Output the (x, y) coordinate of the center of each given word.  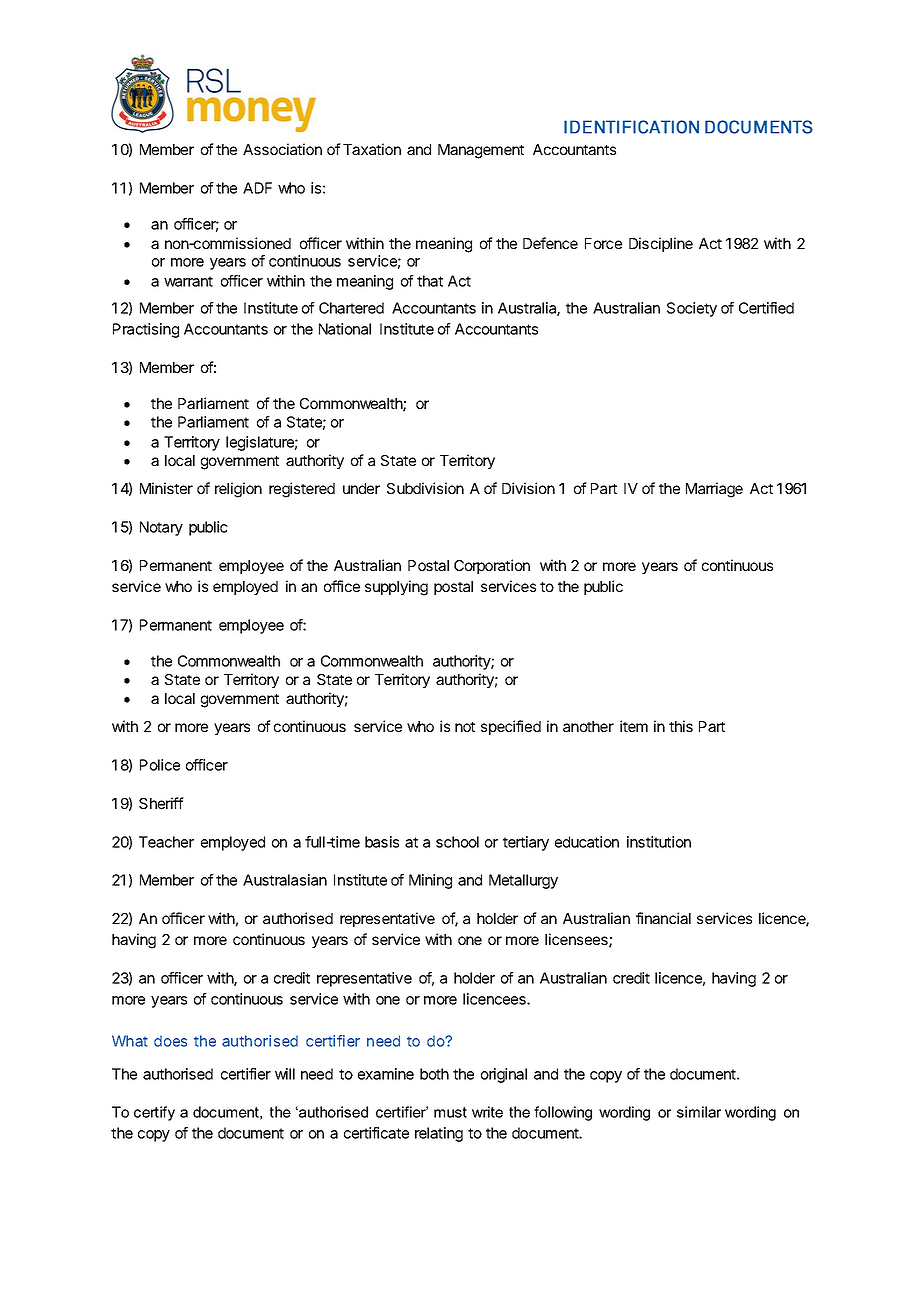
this (681, 726)
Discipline (661, 244)
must (450, 1112)
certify (154, 1113)
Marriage (714, 490)
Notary (161, 528)
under (361, 488)
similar (699, 1112)
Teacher (166, 842)
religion (238, 490)
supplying (396, 588)
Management (481, 151)
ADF (257, 188)
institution (659, 842)
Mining (430, 881)
